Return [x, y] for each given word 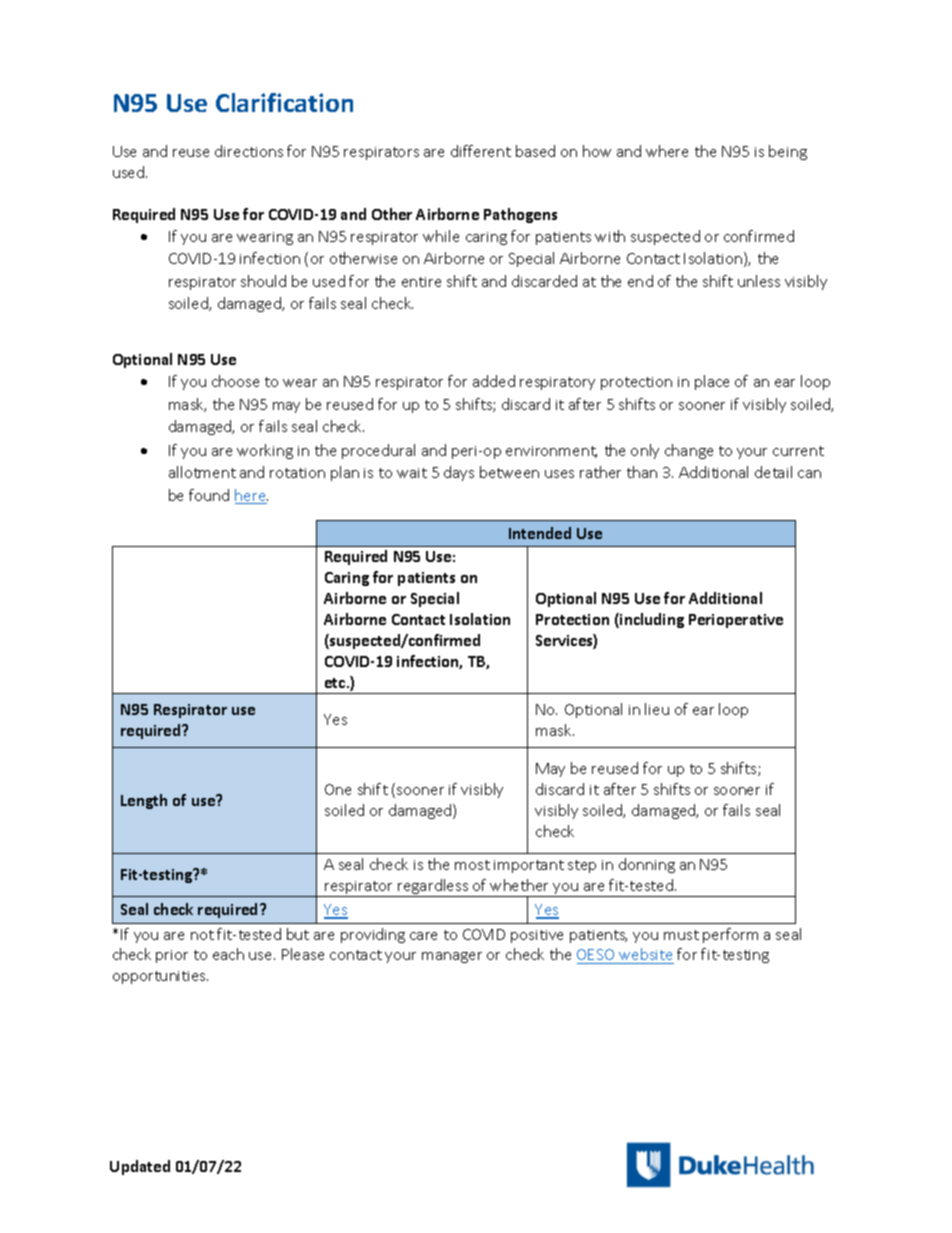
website [645, 956]
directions [249, 151]
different [481, 151]
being [788, 152]
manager [452, 957]
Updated [140, 1167]
